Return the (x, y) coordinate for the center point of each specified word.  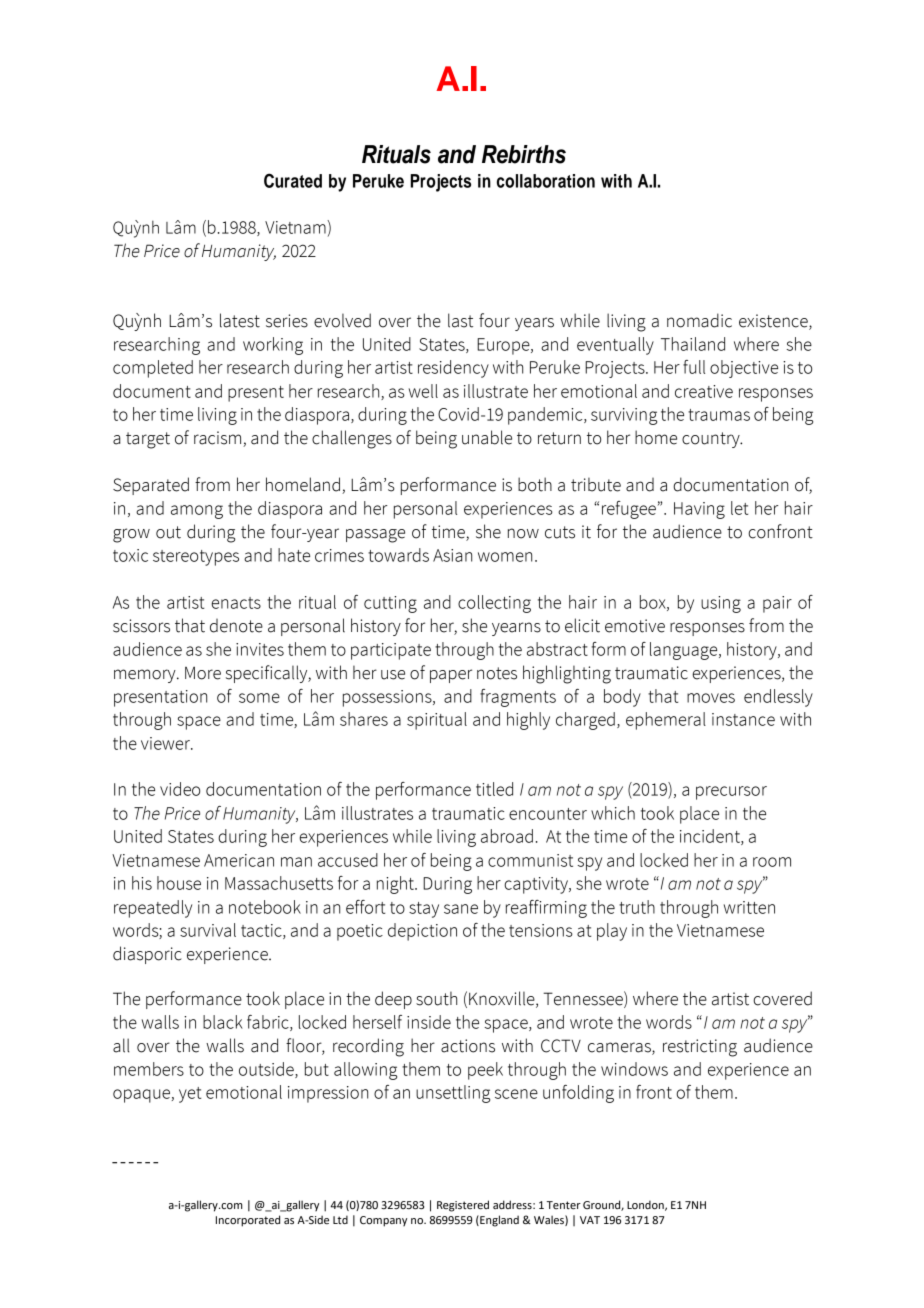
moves (711, 698)
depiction (422, 932)
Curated (293, 180)
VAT (590, 1220)
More (203, 673)
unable (487, 437)
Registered (463, 1206)
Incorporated (248, 1221)
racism (219, 439)
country (712, 440)
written (749, 907)
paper (451, 676)
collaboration (546, 181)
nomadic (699, 320)
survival (208, 930)
